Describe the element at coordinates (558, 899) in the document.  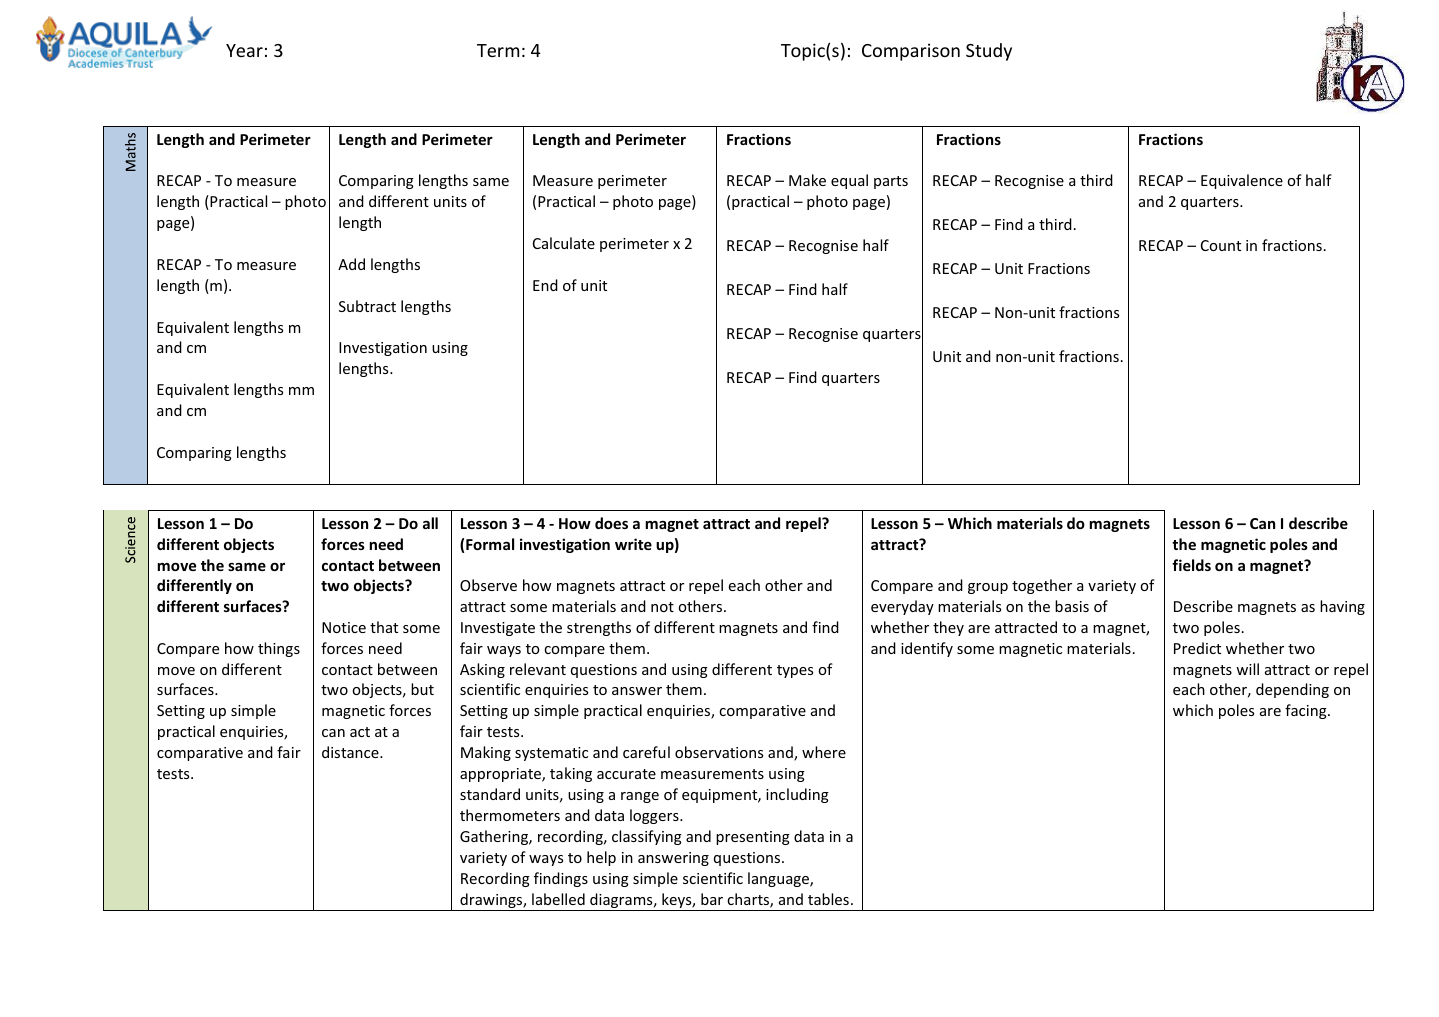
I see `labelled` at that location.
